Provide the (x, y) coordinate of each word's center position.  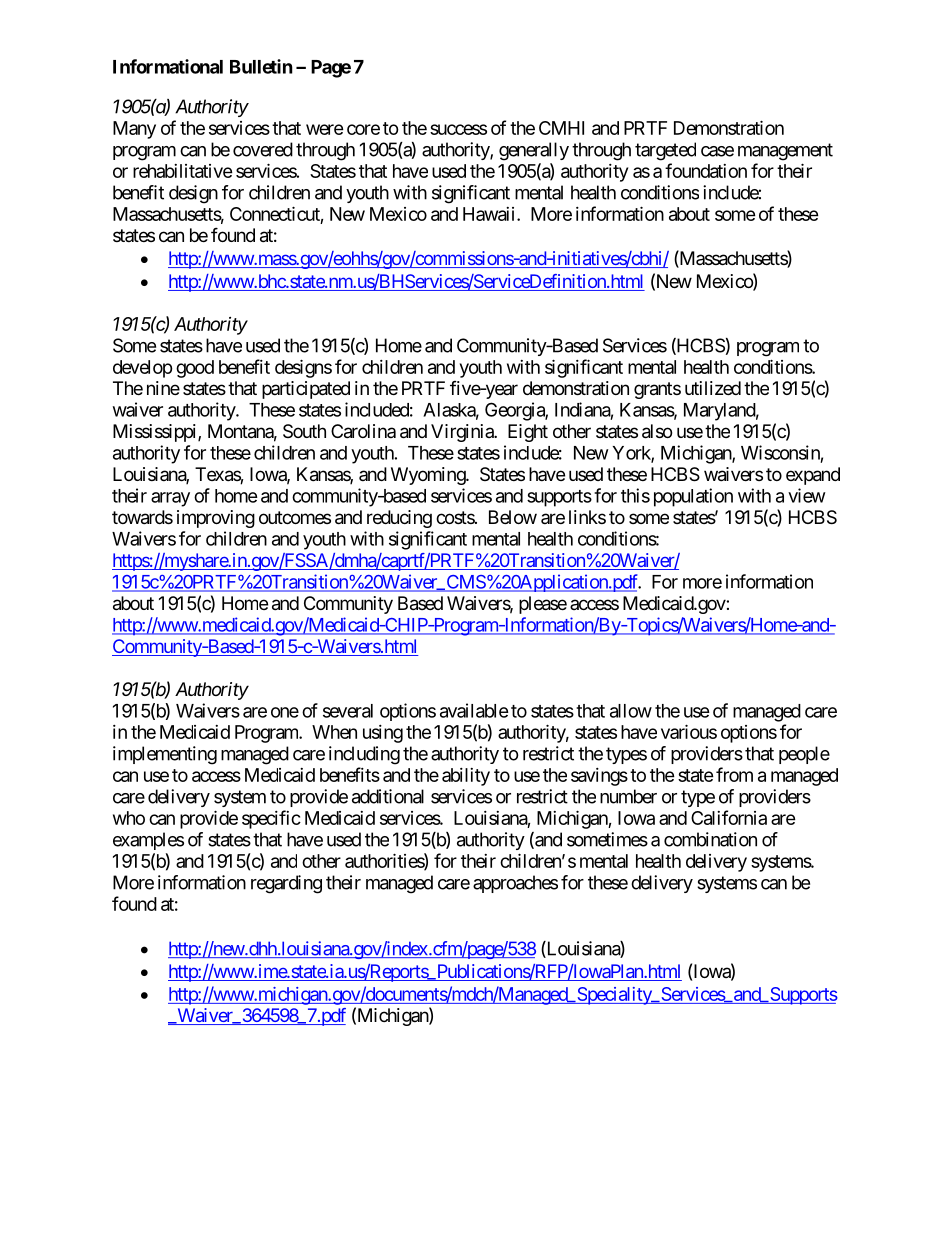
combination (710, 839)
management (785, 152)
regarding (286, 884)
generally (534, 151)
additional (388, 796)
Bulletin (261, 66)
